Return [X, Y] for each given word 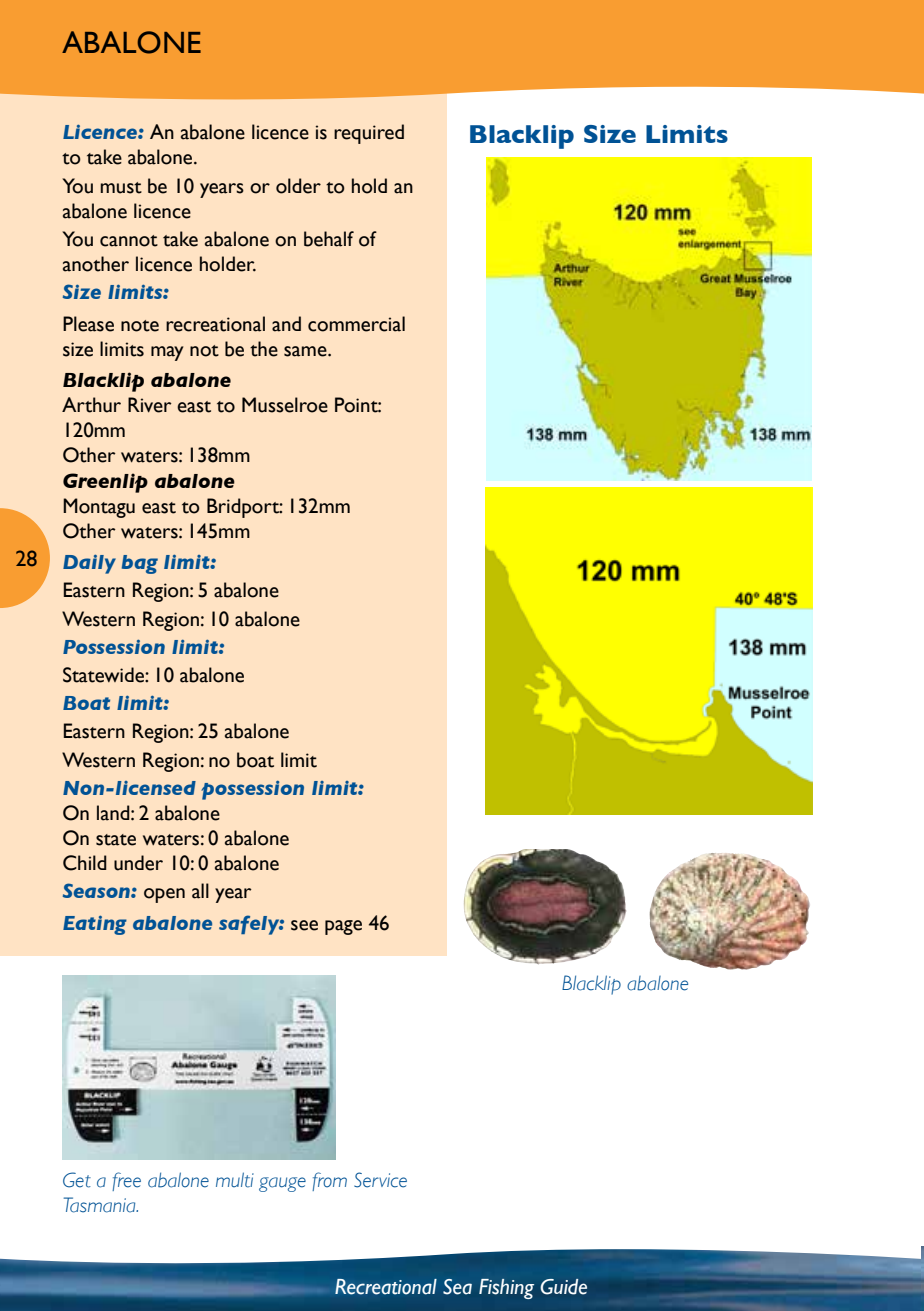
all [200, 891]
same [306, 351]
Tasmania [101, 1205]
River [150, 405]
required [369, 134]
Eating [95, 925]
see [304, 925]
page [343, 927]
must [121, 188]
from [329, 1181]
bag [140, 564]
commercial [356, 324]
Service [380, 1180]
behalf [329, 239]
